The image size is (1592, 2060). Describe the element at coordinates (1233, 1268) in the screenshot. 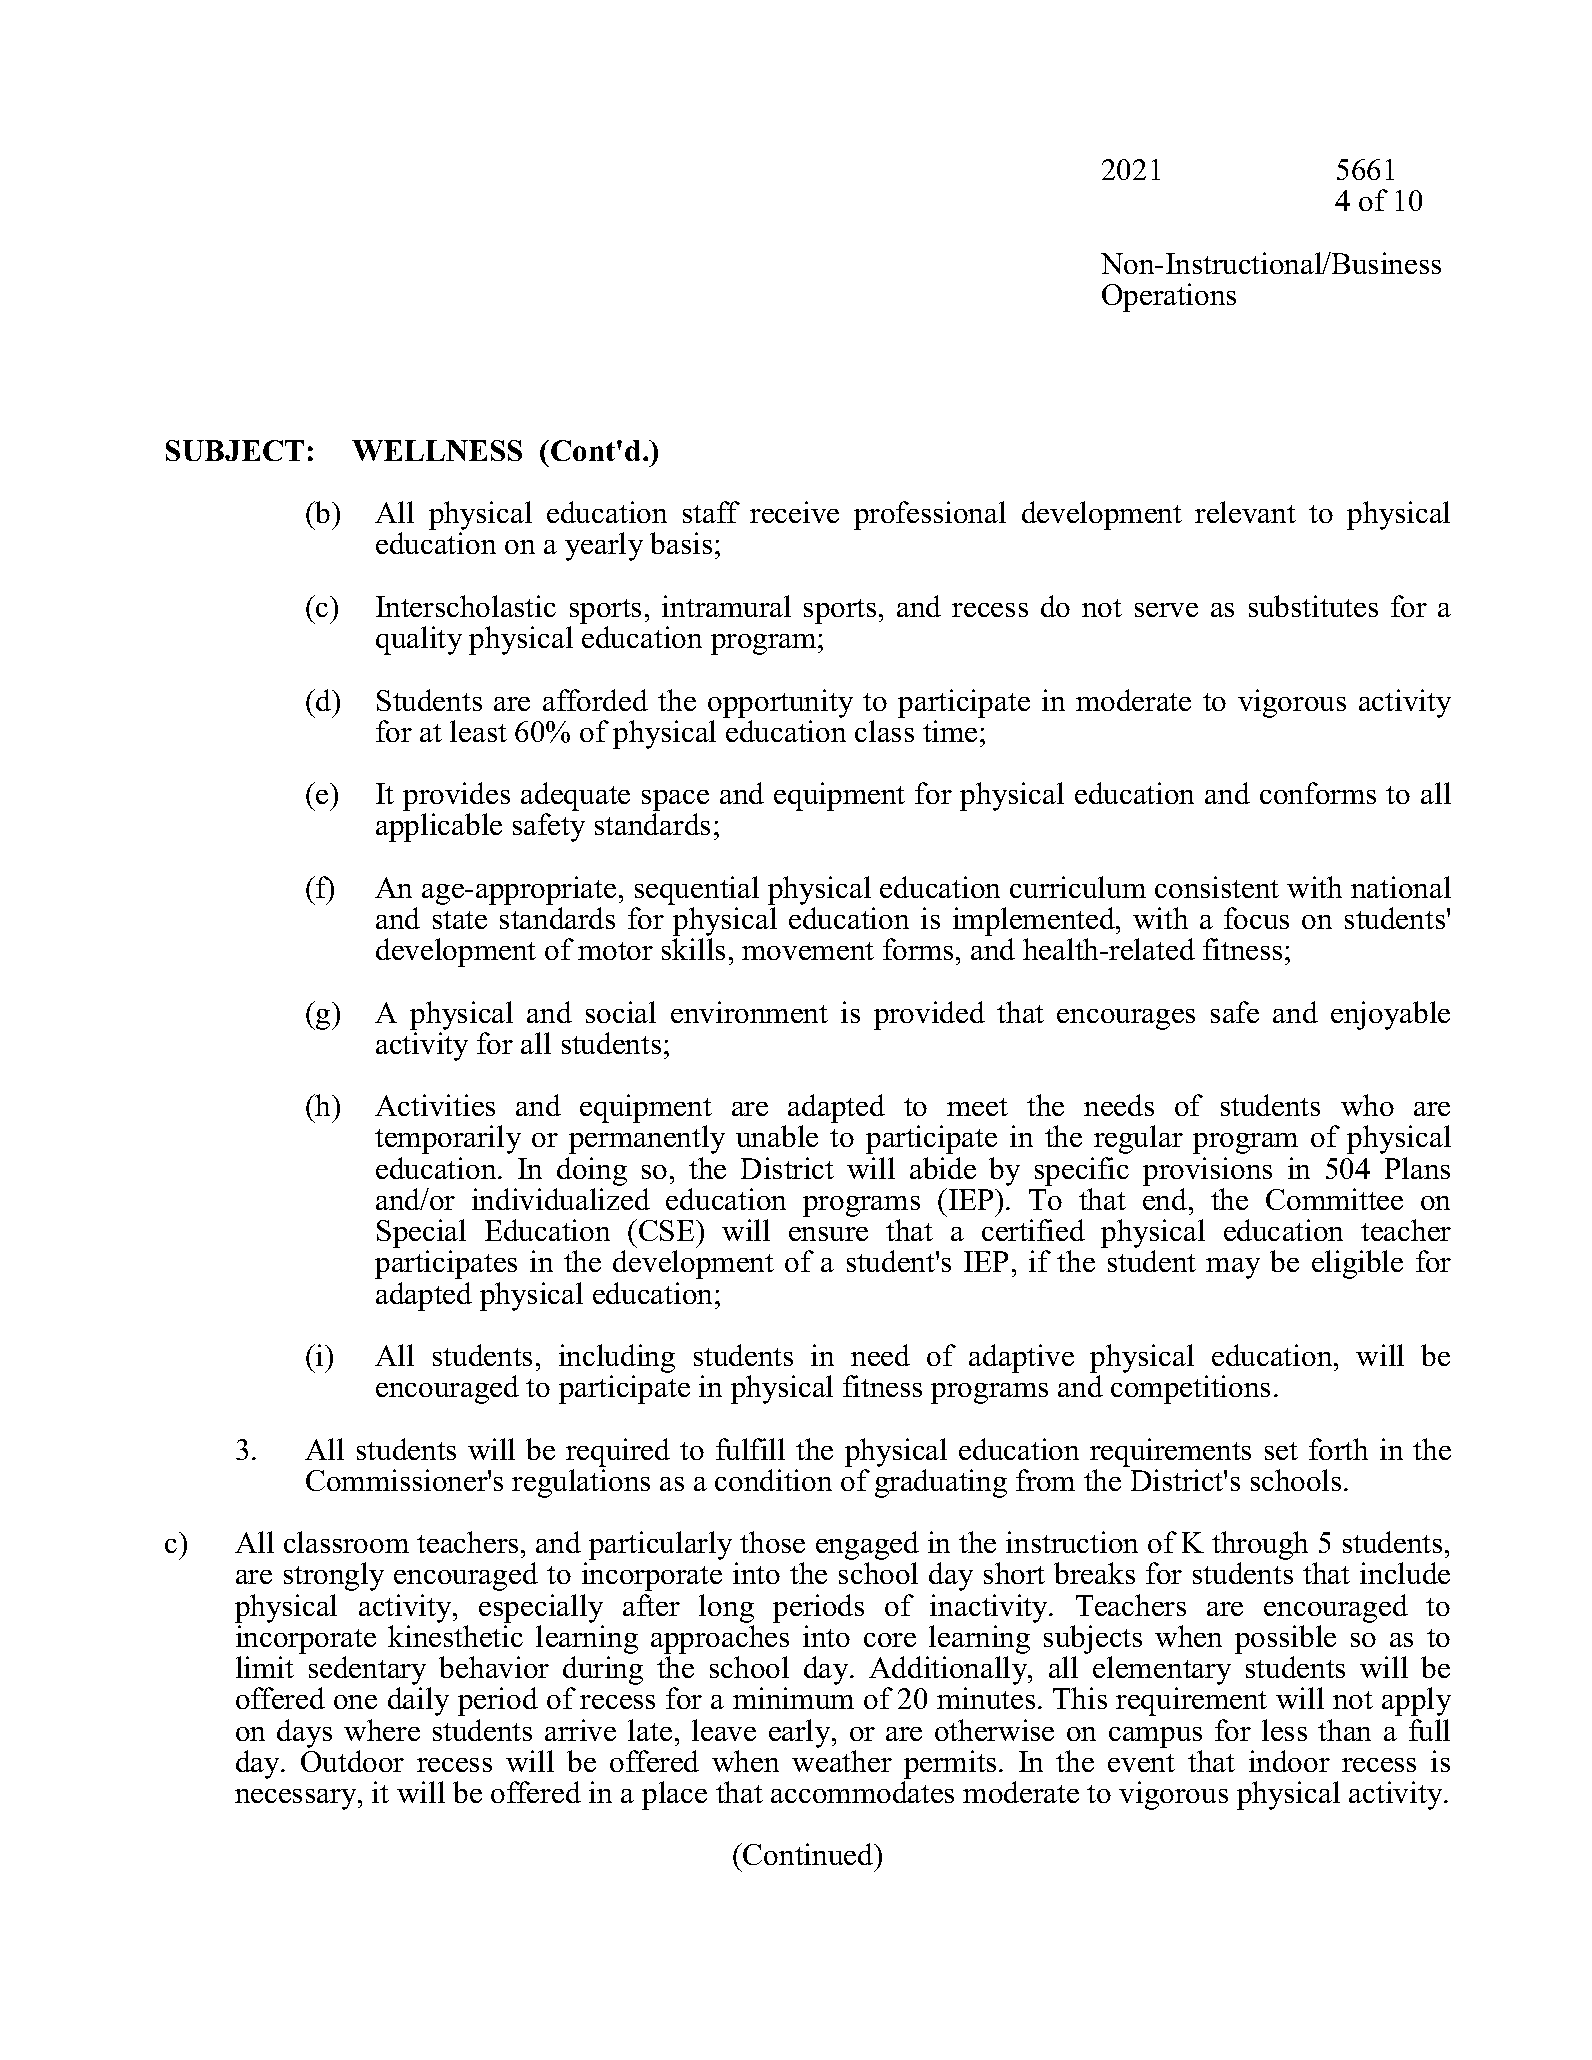

I see `may` at that location.
